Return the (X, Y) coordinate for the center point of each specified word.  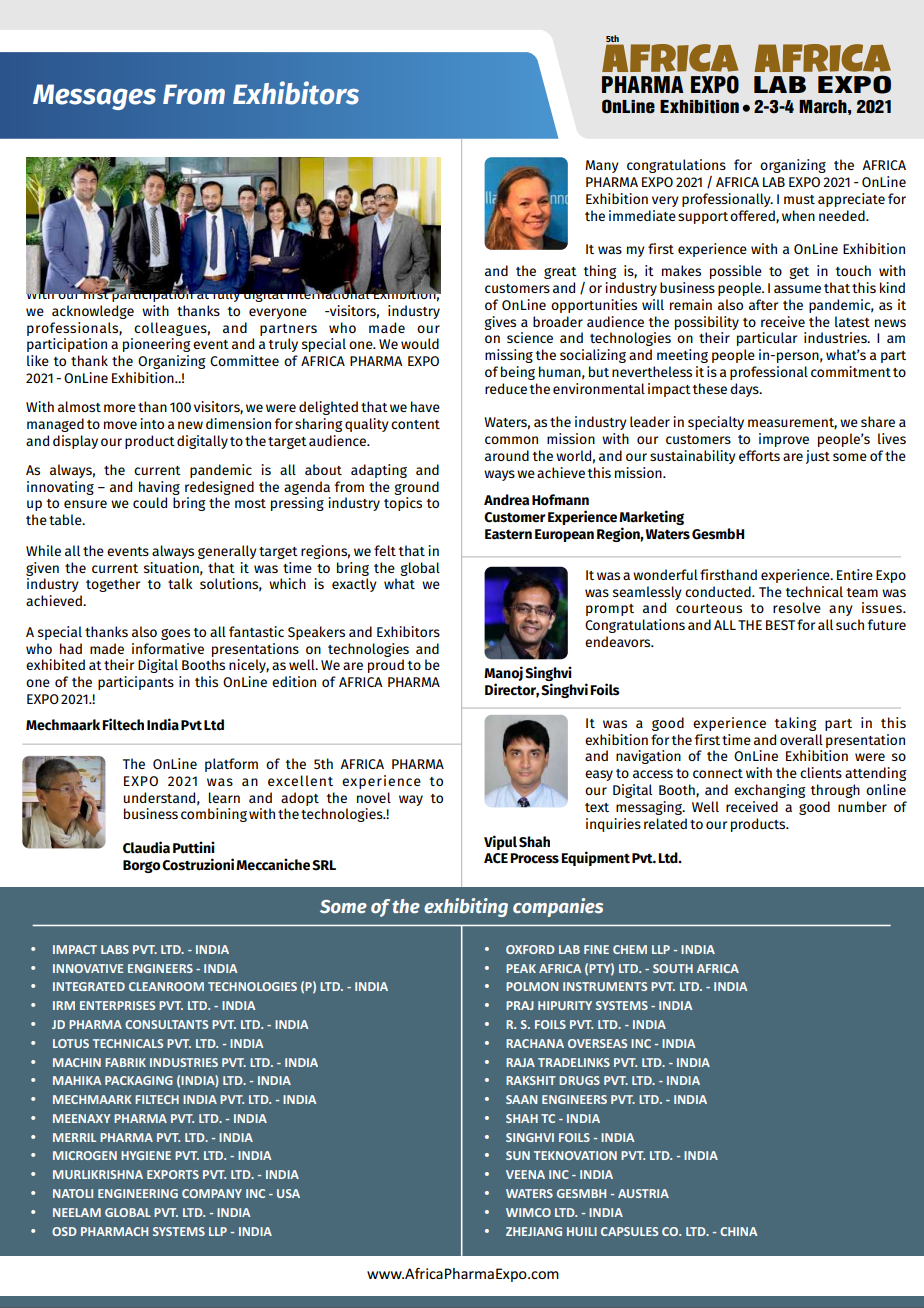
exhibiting (466, 907)
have (425, 406)
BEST (780, 625)
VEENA (525, 1174)
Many (602, 166)
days (745, 390)
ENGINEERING (138, 1193)
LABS (115, 949)
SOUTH (673, 968)
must (799, 199)
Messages (94, 97)
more (120, 408)
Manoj (503, 675)
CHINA (739, 1231)
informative (168, 648)
